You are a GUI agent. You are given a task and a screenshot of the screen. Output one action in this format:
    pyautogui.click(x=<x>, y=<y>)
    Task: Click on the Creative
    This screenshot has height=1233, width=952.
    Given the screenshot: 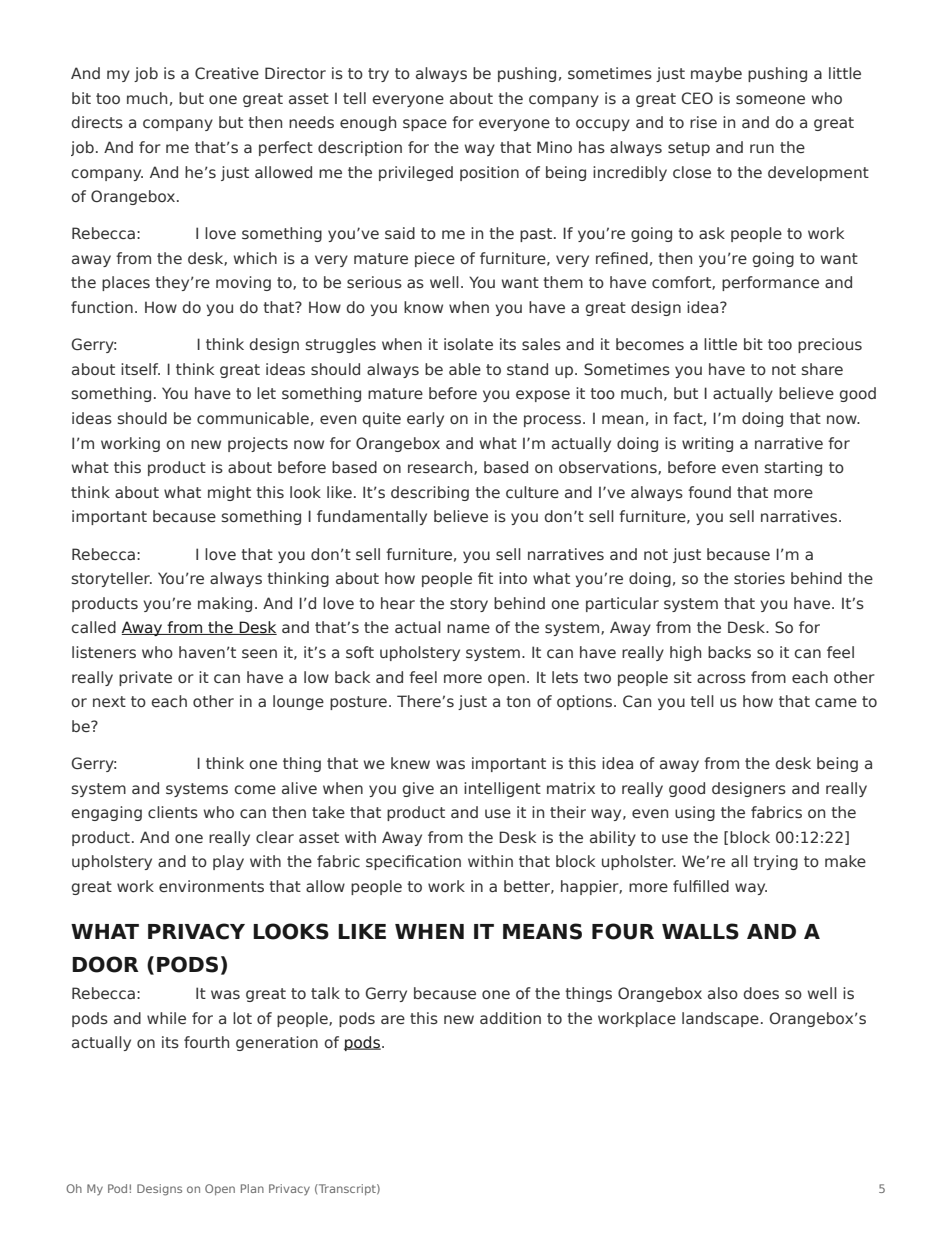 What is the action you would take?
    pyautogui.click(x=227, y=73)
